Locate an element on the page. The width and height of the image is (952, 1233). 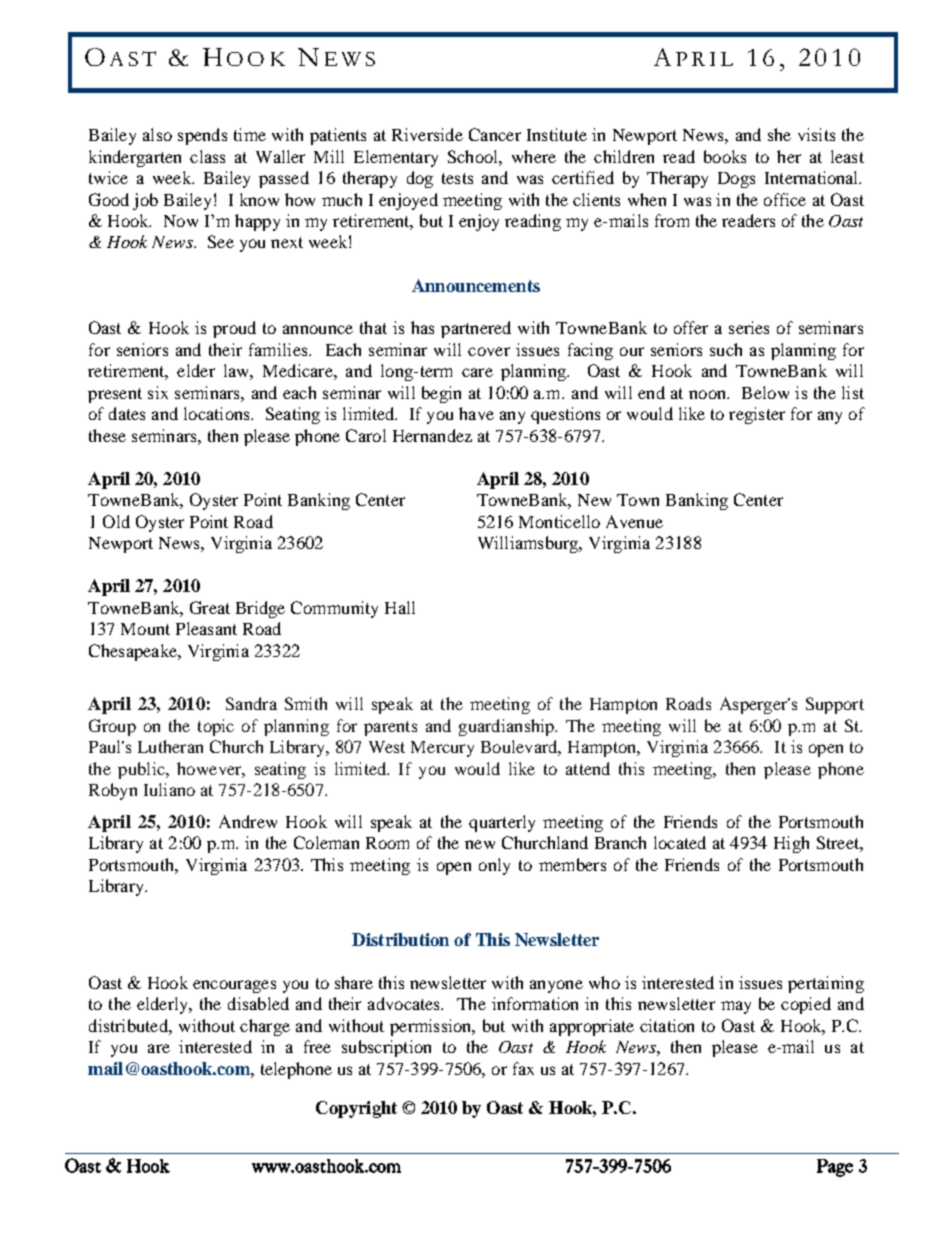
Hall is located at coordinates (400, 607).
